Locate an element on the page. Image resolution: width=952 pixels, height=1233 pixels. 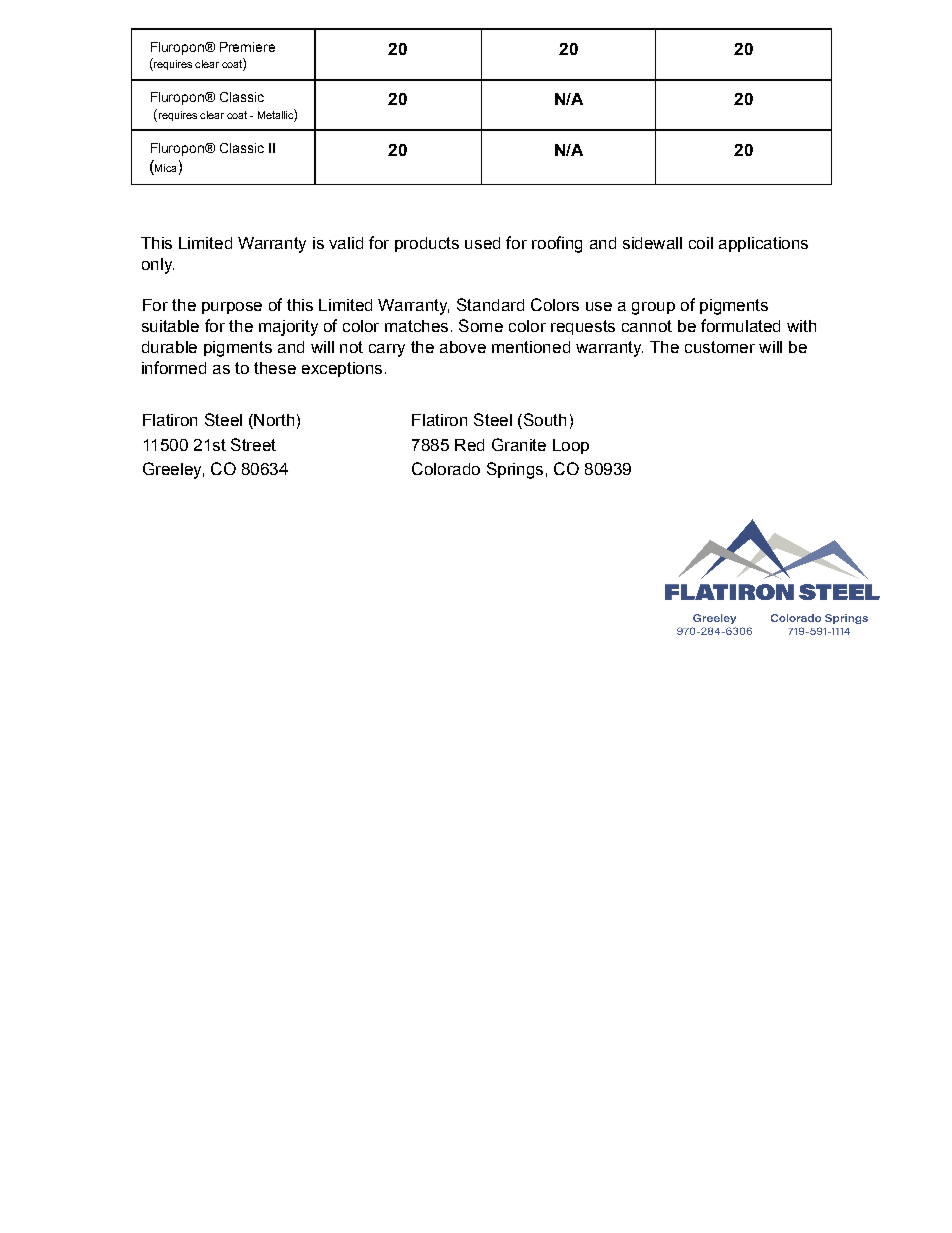
customer is located at coordinates (720, 347).
